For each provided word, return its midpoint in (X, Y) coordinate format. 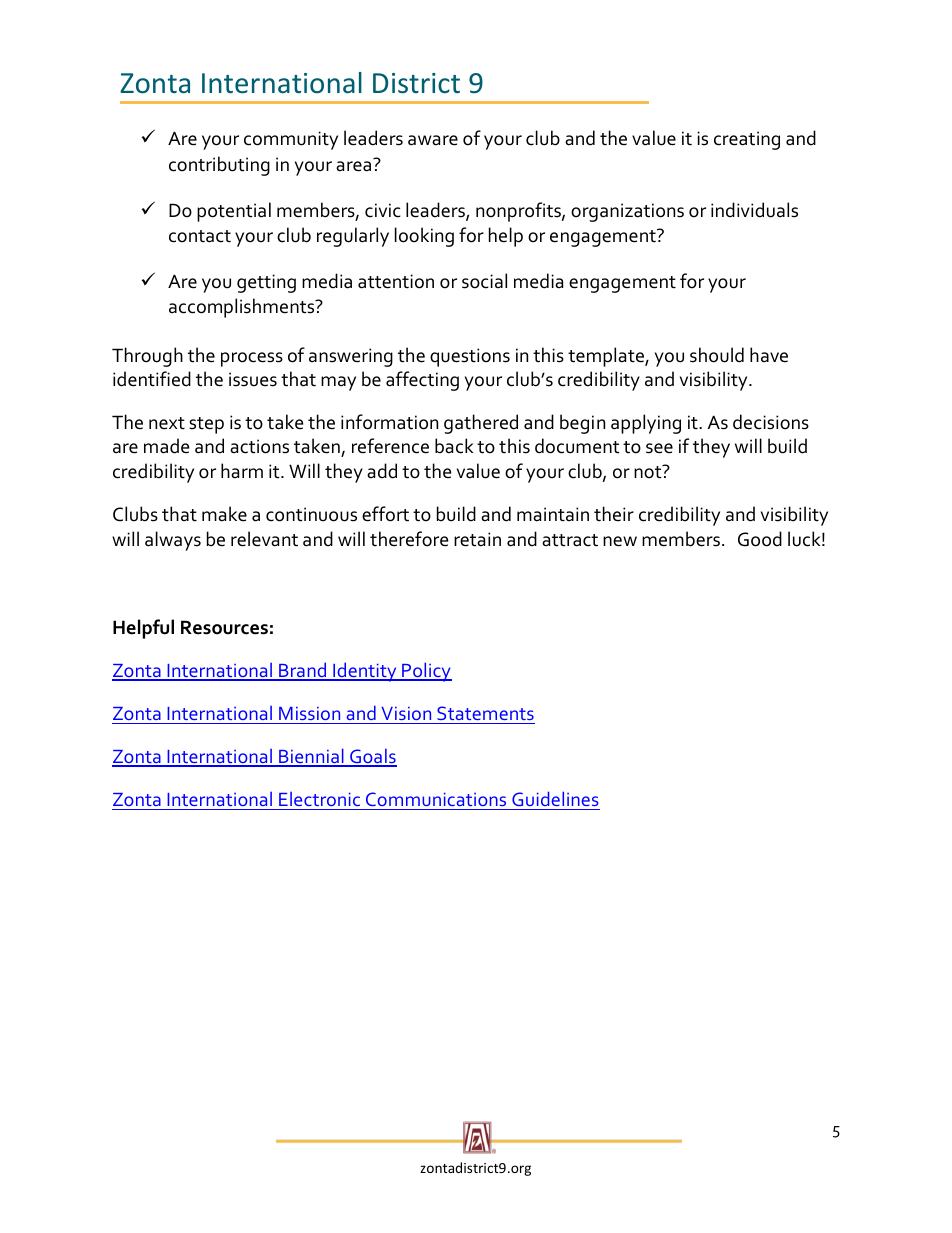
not (649, 472)
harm (242, 471)
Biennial (311, 757)
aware (433, 140)
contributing (219, 166)
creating (747, 140)
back (454, 446)
